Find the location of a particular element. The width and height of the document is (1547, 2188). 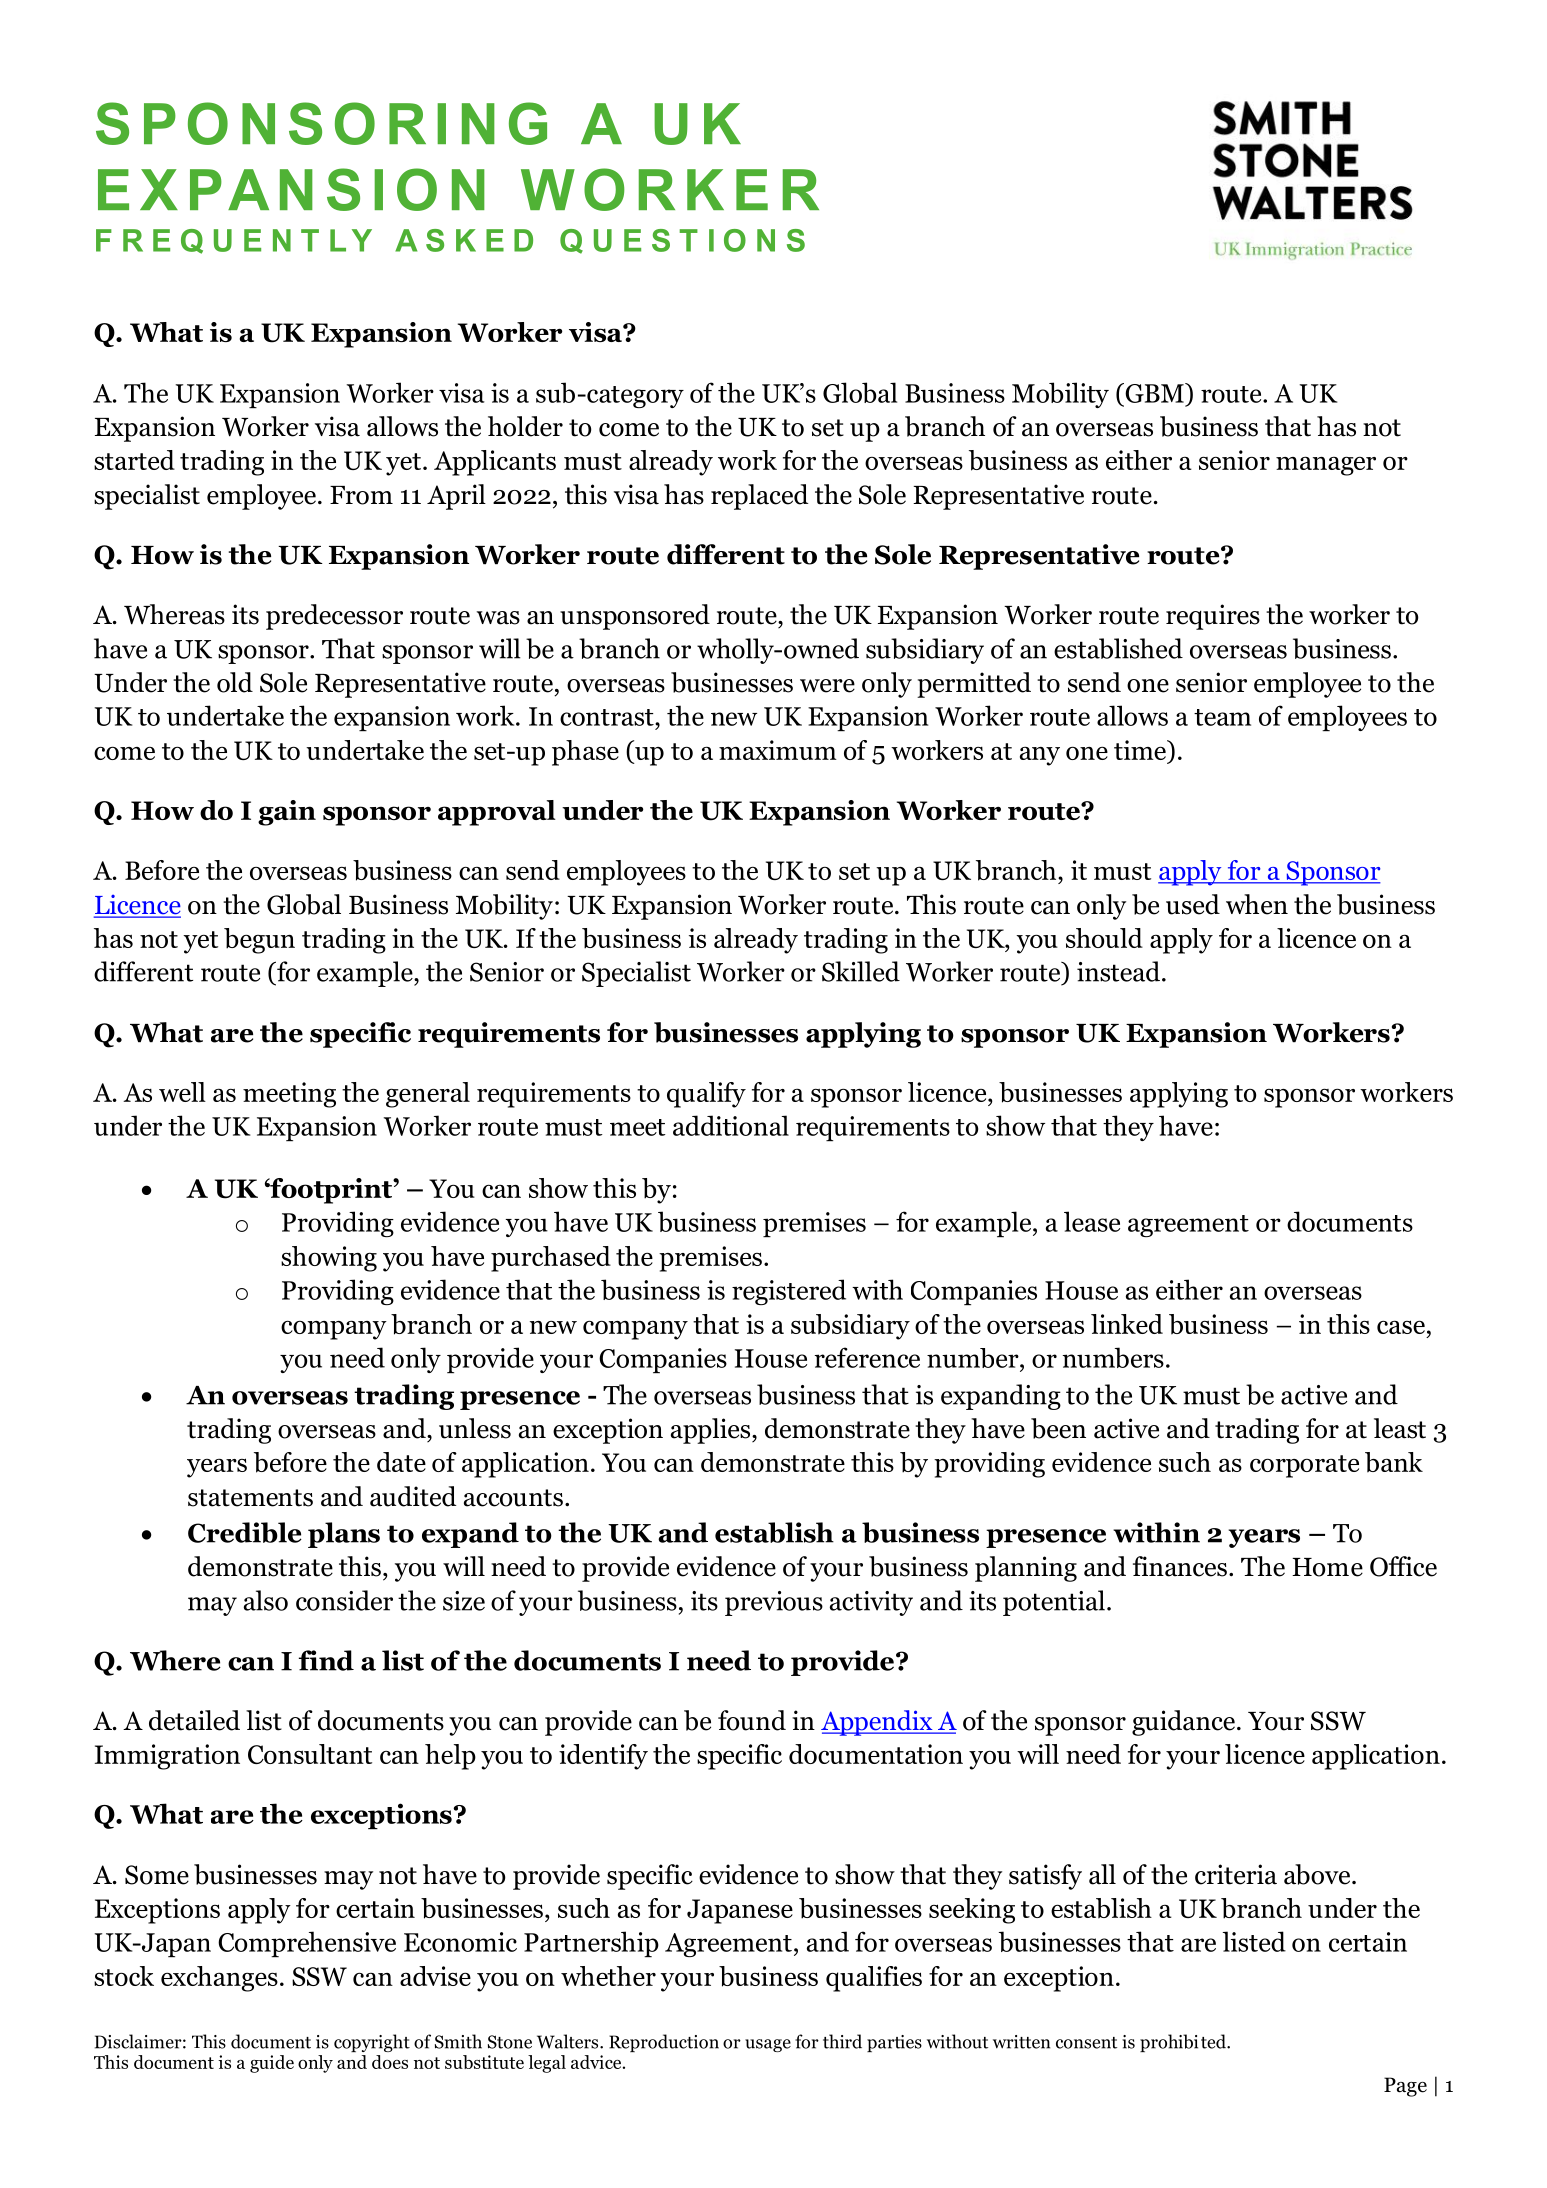

well is located at coordinates (182, 1092).
